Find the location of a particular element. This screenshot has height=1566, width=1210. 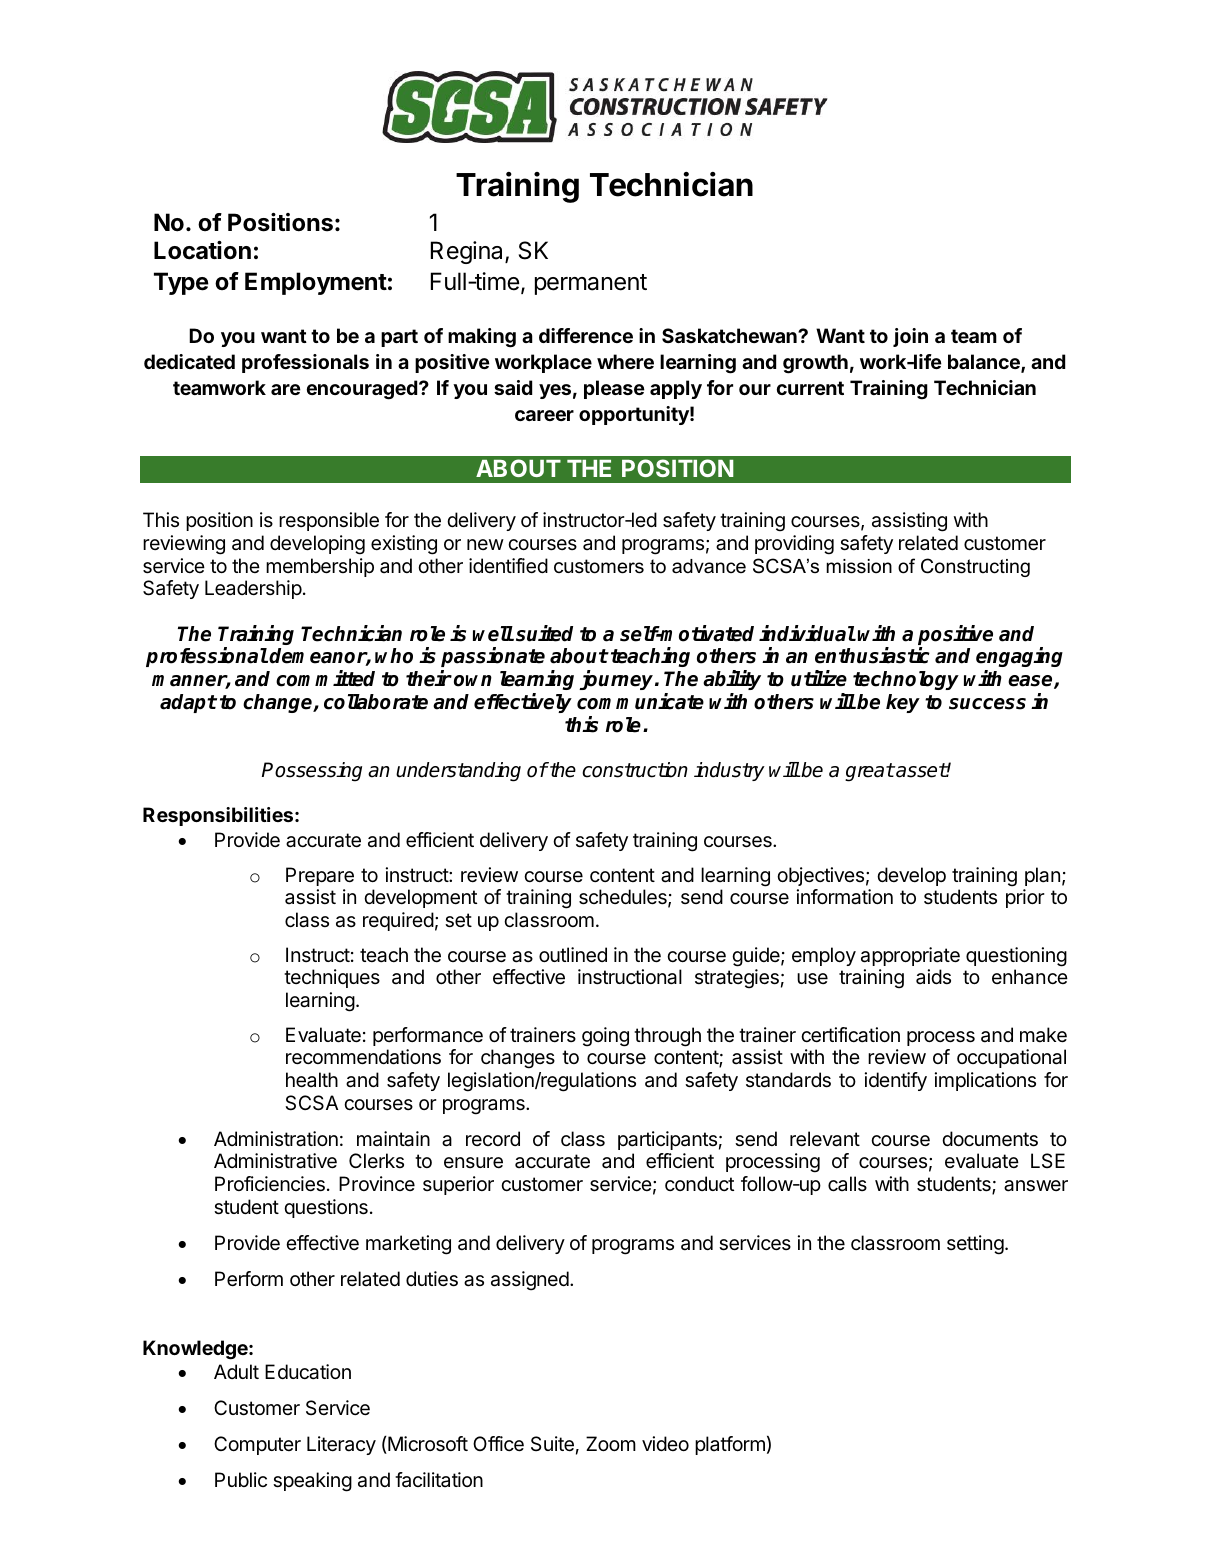

Zoom is located at coordinates (611, 1443).
